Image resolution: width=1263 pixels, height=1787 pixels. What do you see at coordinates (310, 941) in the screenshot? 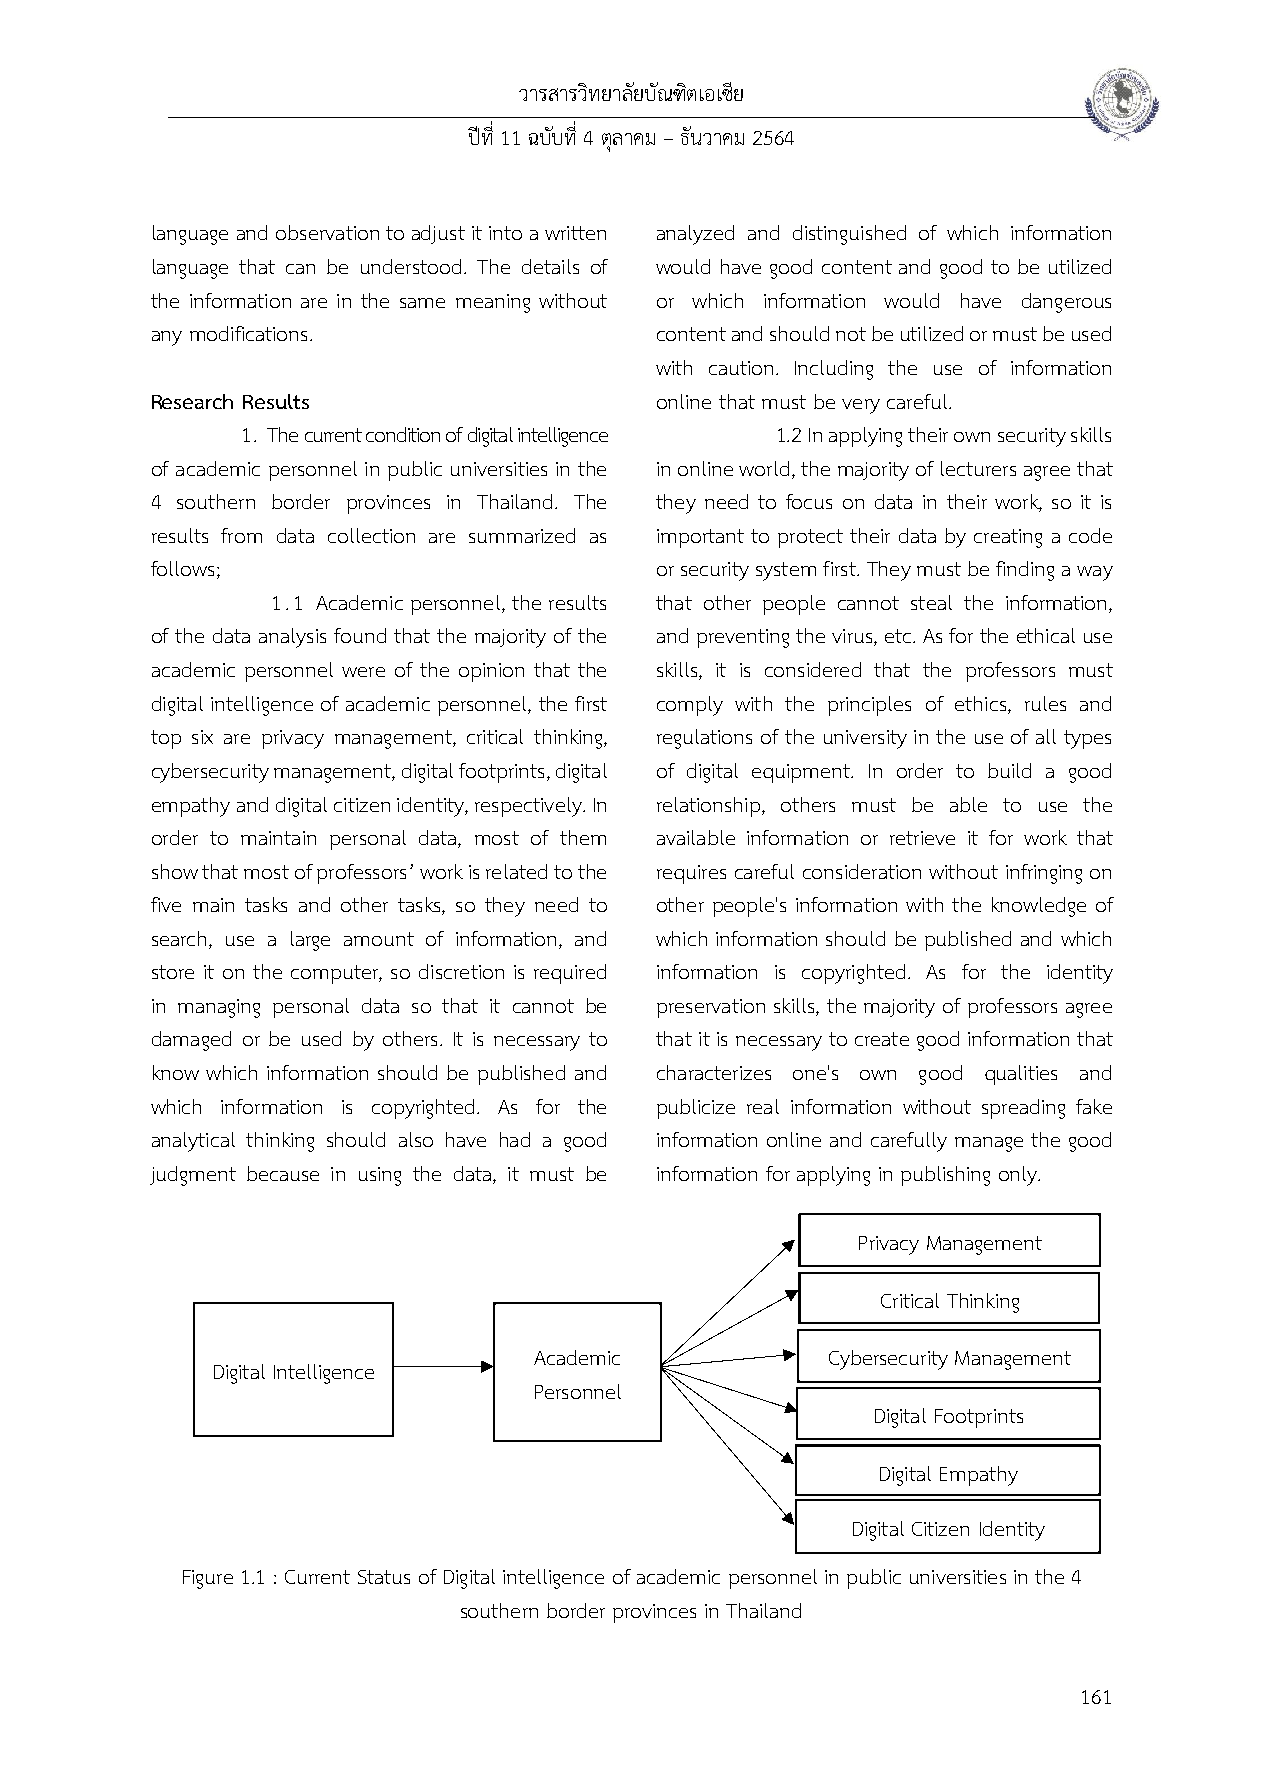
I see `large` at bounding box center [310, 941].
